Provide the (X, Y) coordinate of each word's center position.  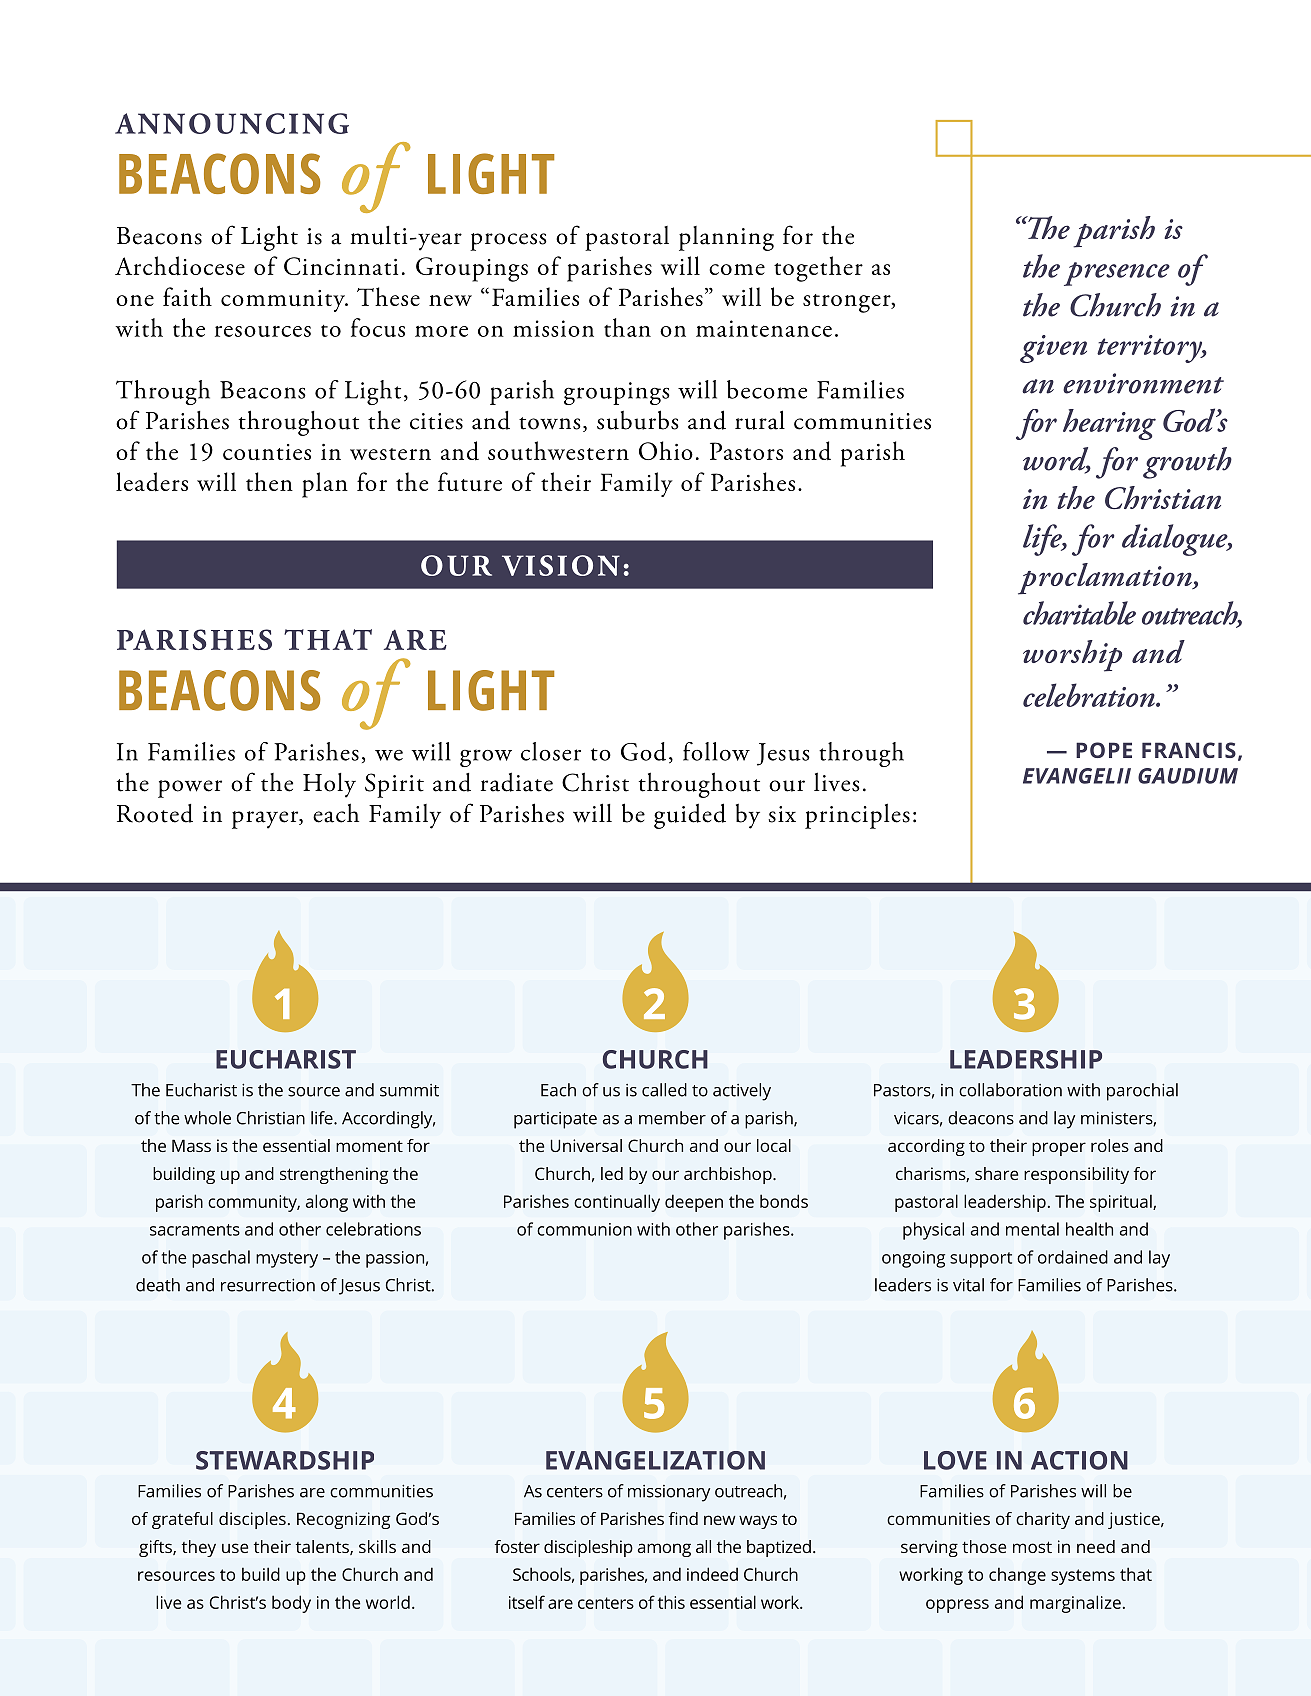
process (508, 242)
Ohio (666, 450)
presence (1117, 274)
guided (690, 816)
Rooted (155, 813)
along (327, 1203)
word (1057, 460)
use (235, 1548)
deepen (694, 1203)
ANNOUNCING (232, 123)
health (1089, 1229)
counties (267, 452)
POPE (1104, 750)
